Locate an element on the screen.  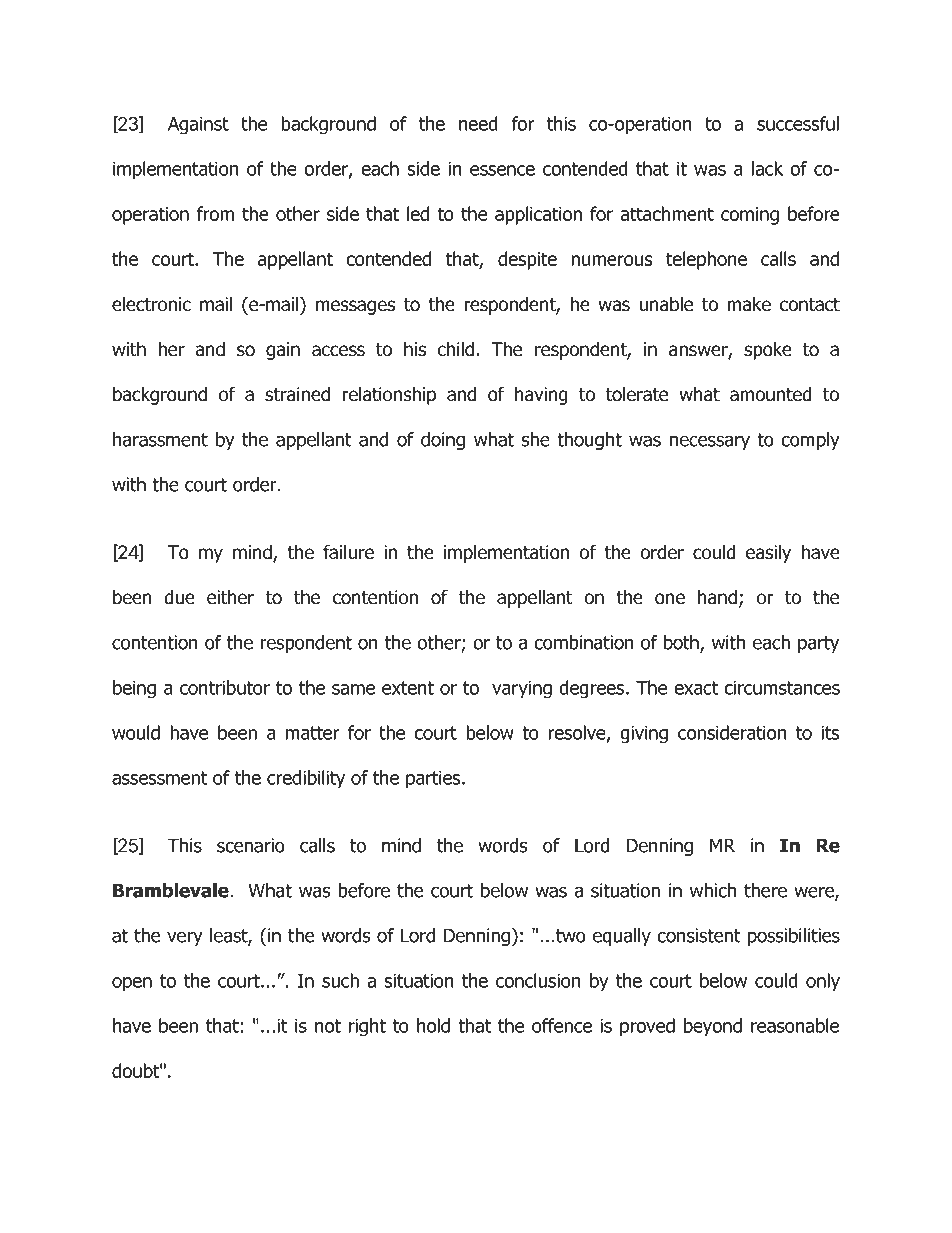
doing is located at coordinates (443, 441).
